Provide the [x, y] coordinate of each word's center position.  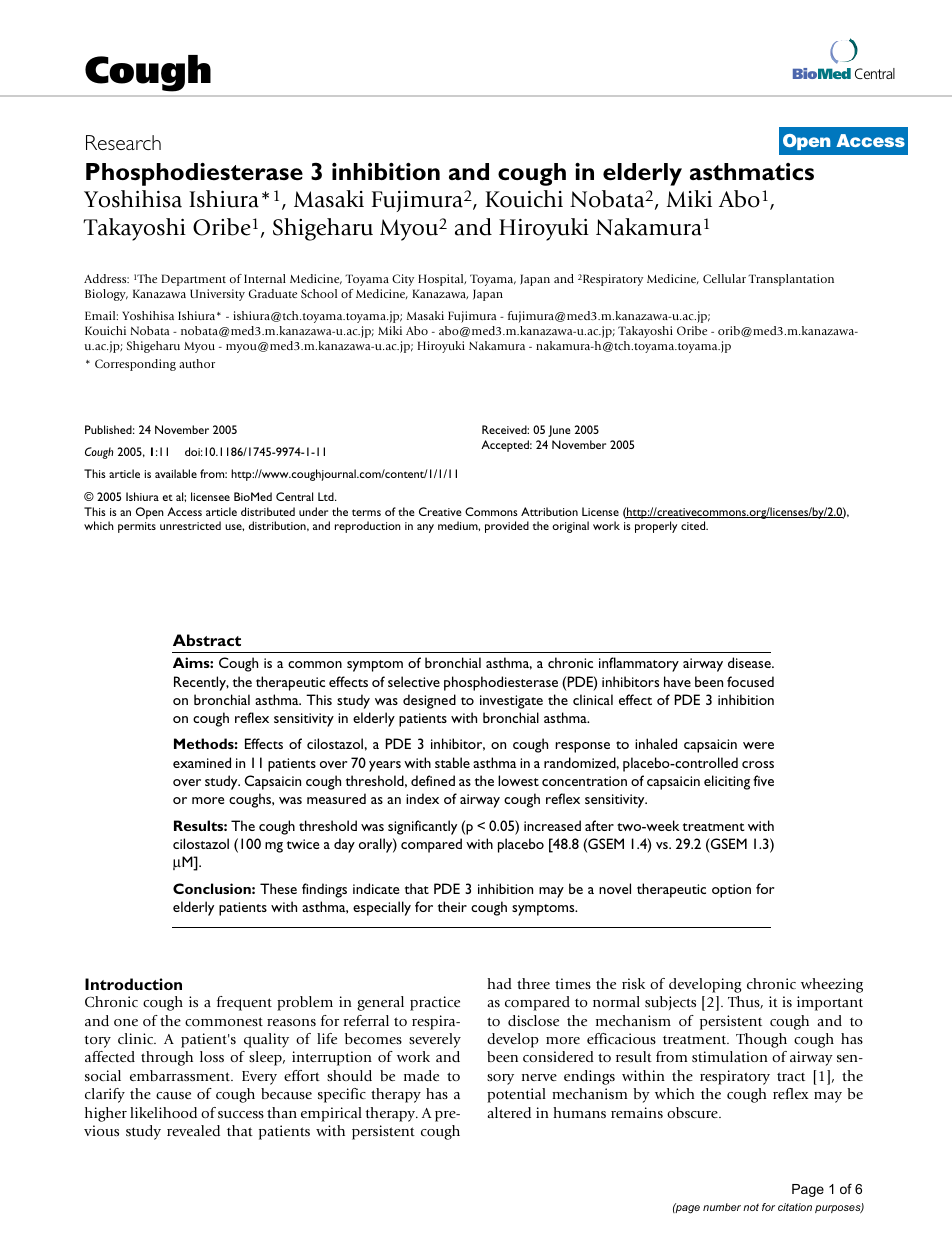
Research [123, 142]
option [731, 891]
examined [202, 762]
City [403, 280]
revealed [193, 1130]
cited [694, 525]
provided [507, 527]
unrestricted [190, 525]
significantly [422, 827]
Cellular [724, 278]
